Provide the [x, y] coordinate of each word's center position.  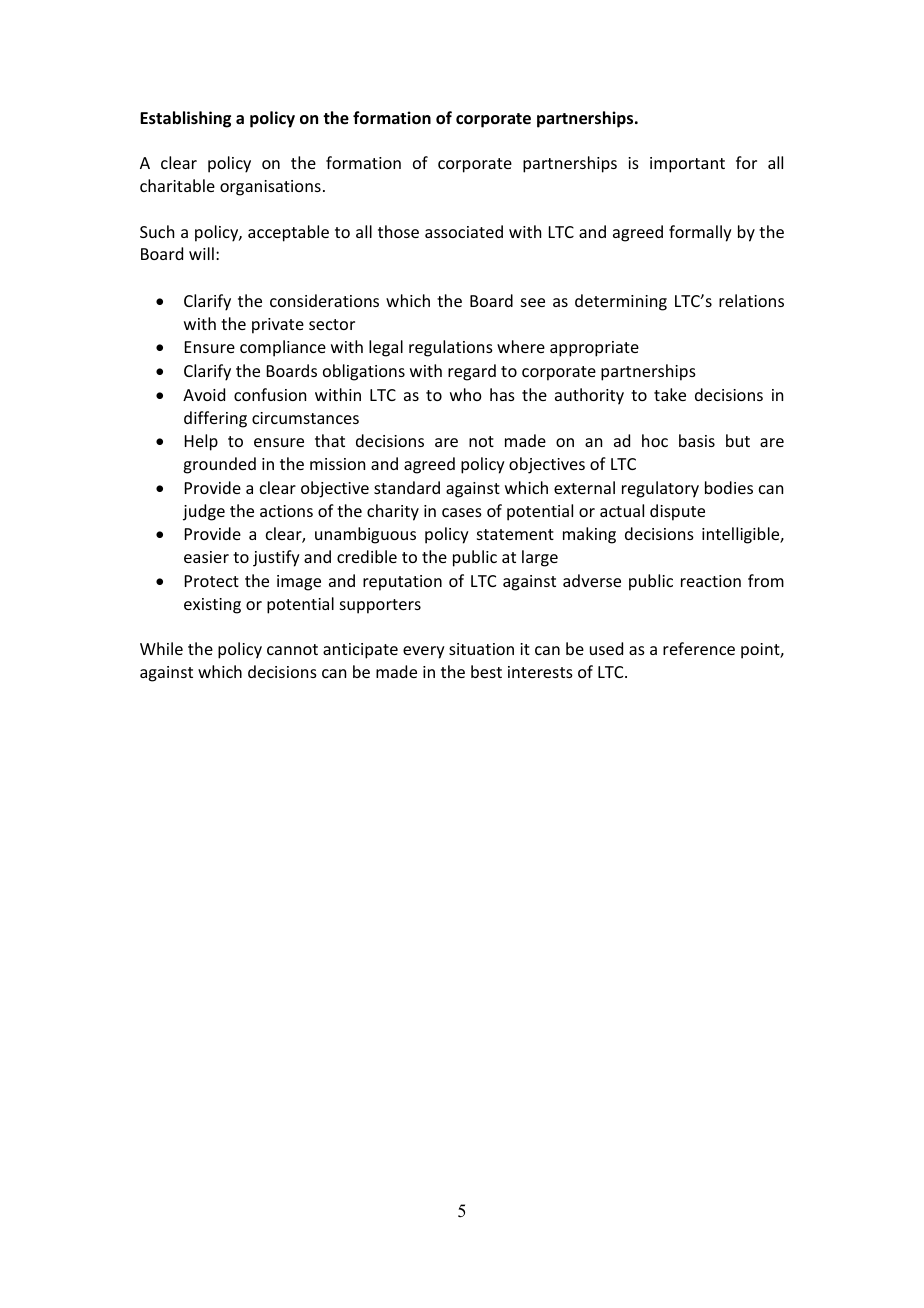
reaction [711, 581]
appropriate [594, 349]
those [398, 231]
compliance [283, 348]
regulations [451, 348]
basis [697, 440]
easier [206, 557]
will [201, 253]
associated [464, 231]
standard [407, 487]
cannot [292, 649]
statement [515, 534]
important [687, 165]
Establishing [185, 119]
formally [700, 233]
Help [201, 442]
